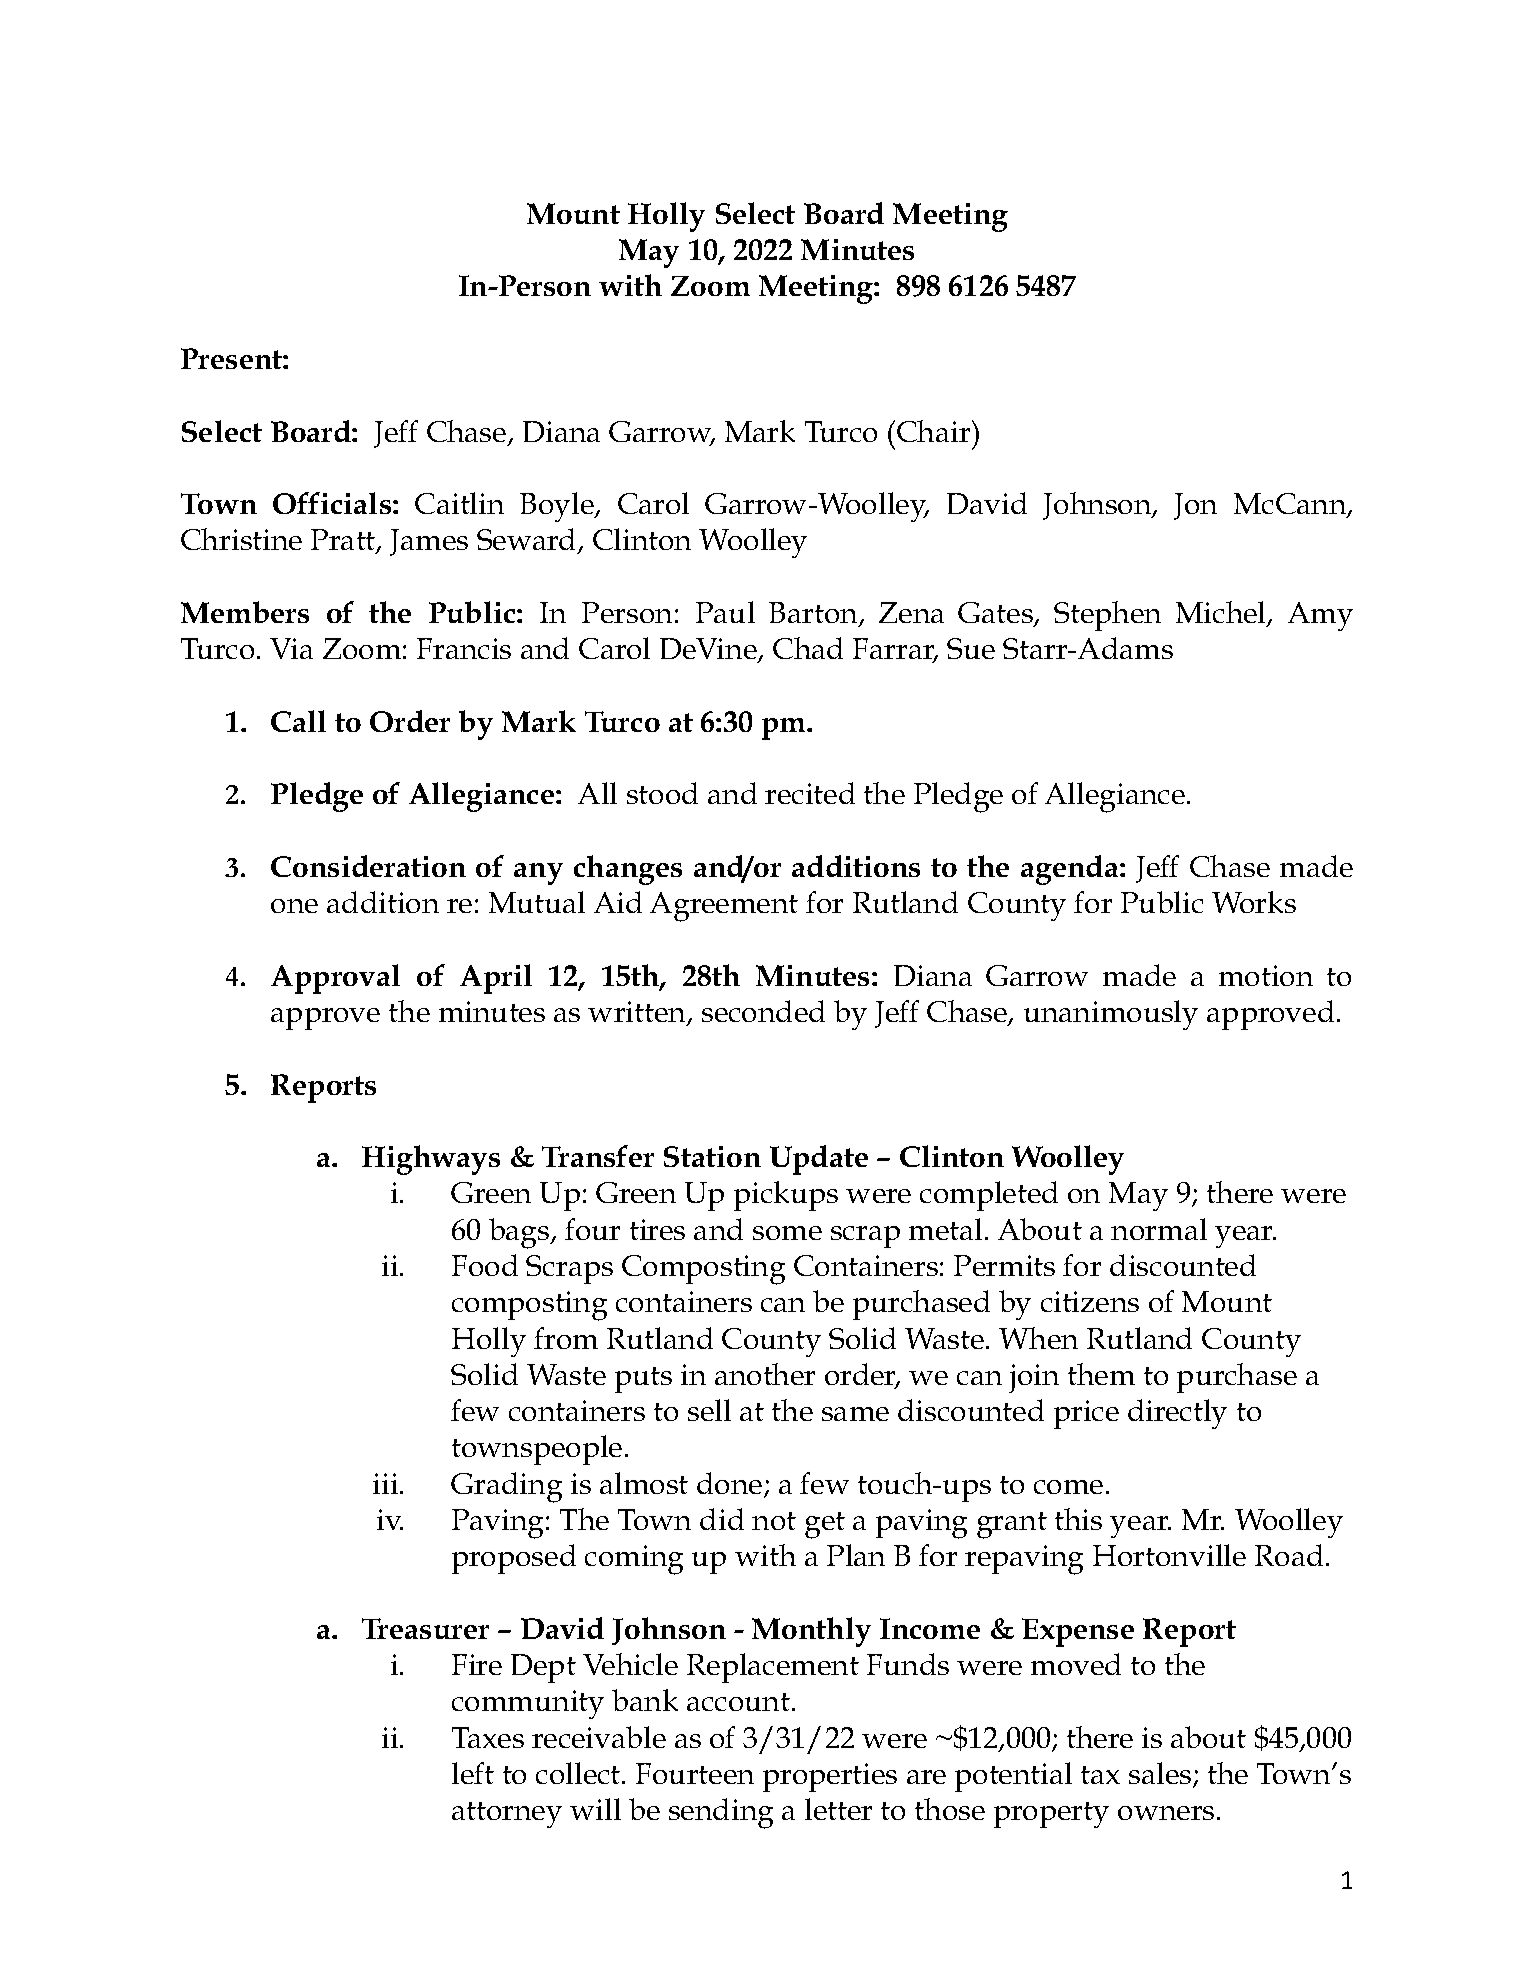 The width and height of the image is (1535, 1987). Describe the element at coordinates (431, 1160) in the image. I see `Highways` at that location.
